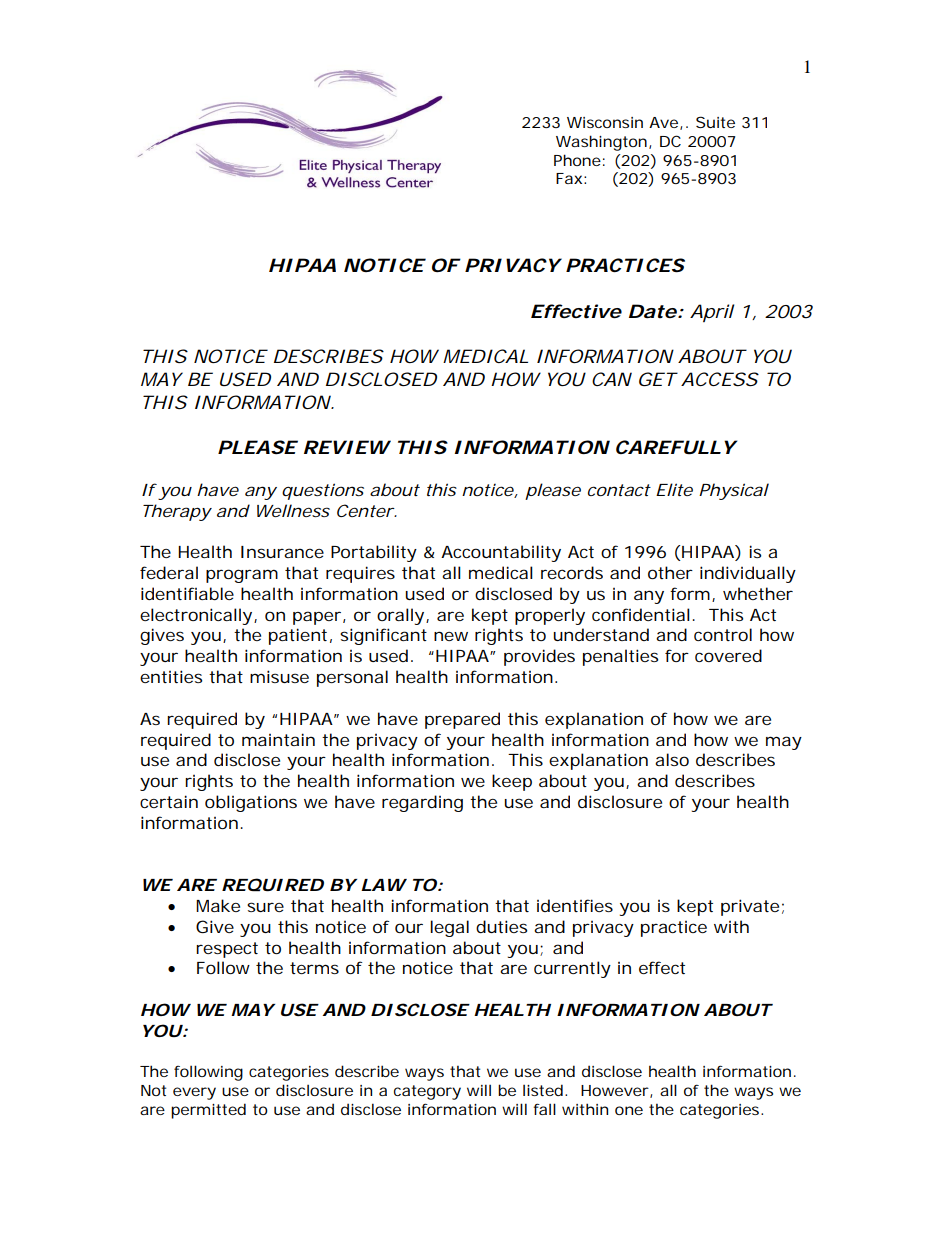 The width and height of the screenshot is (952, 1233). Describe the element at coordinates (723, 634) in the screenshot. I see `control` at that location.
